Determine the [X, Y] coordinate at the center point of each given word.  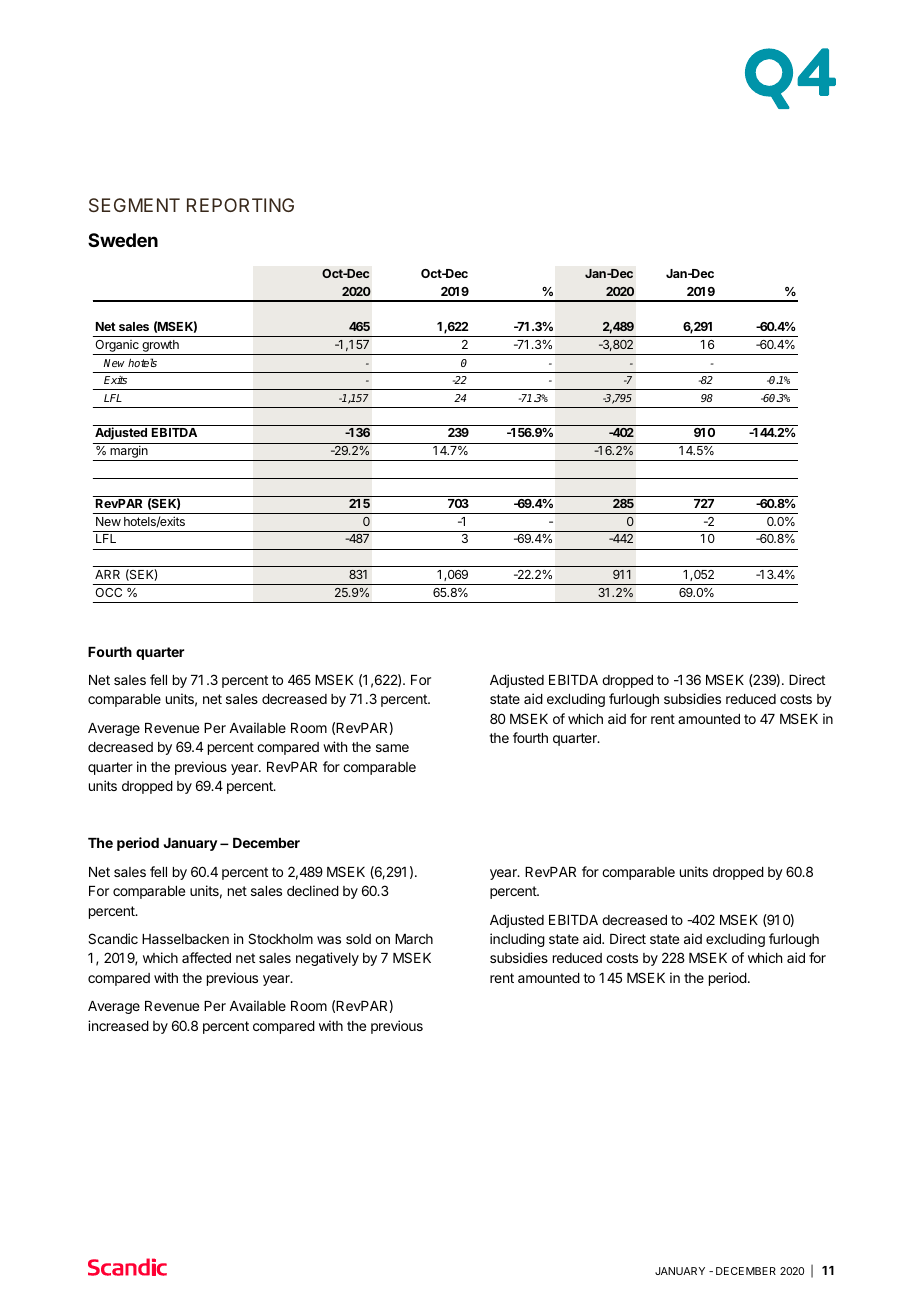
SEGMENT [134, 205]
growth [160, 347]
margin [129, 453]
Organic [117, 347]
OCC [108, 592]
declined [313, 890]
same [392, 748]
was [329, 940]
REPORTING [240, 205]
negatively [327, 959]
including [517, 940]
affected [206, 957]
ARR [107, 574]
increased [118, 1025]
